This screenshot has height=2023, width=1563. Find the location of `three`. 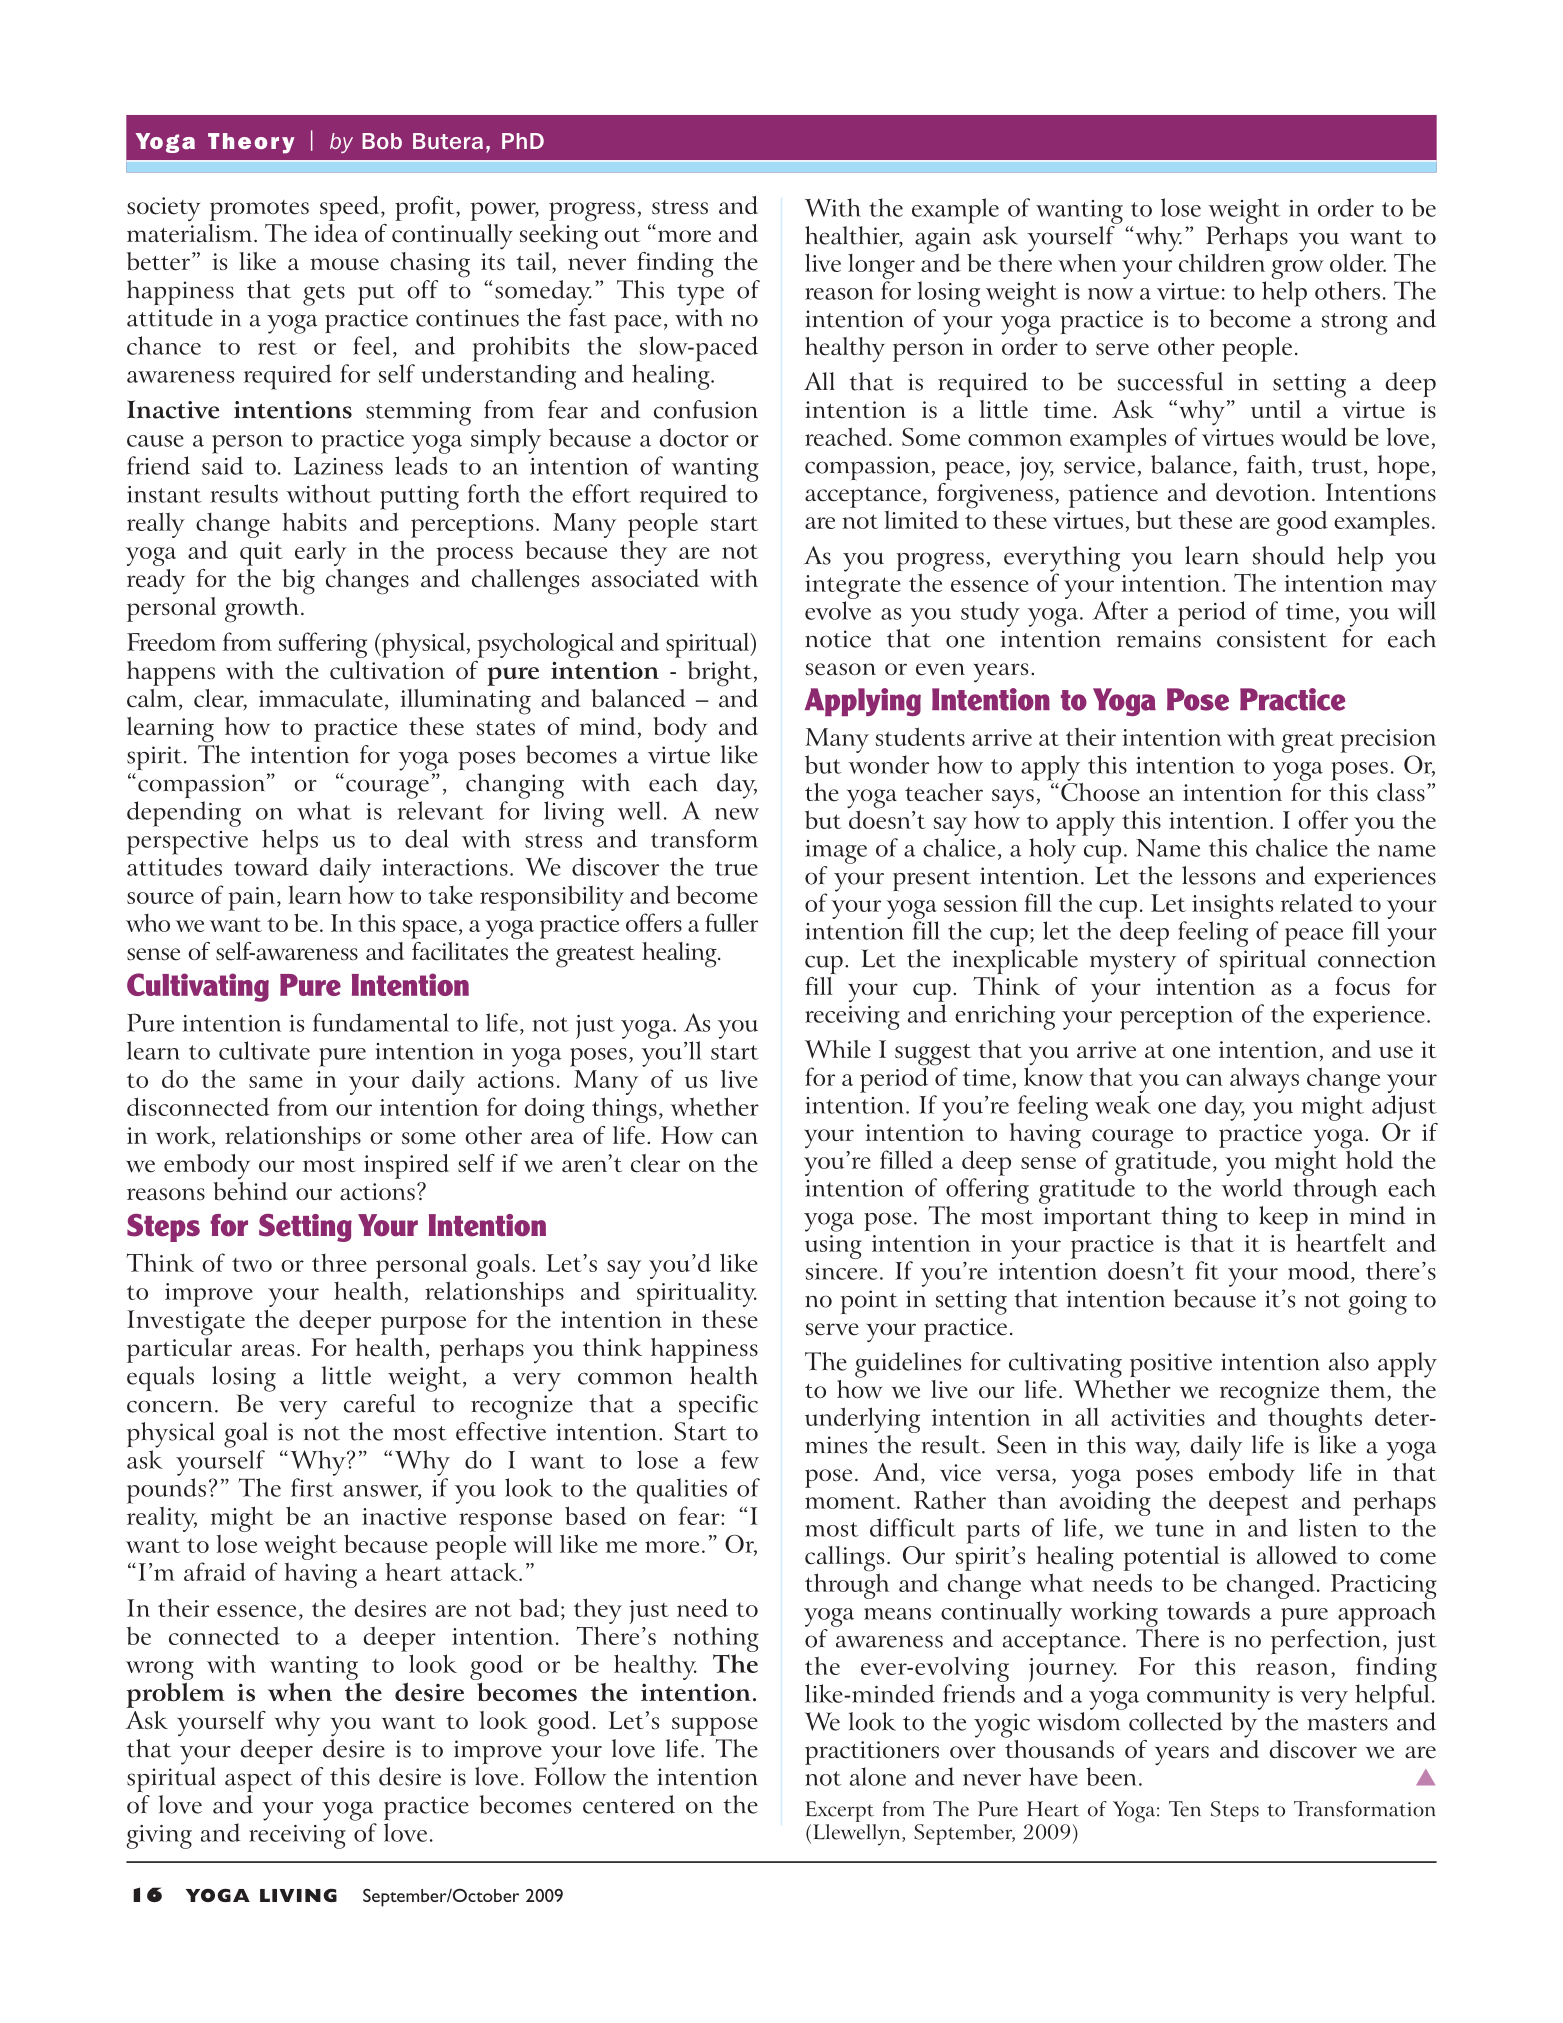

three is located at coordinates (339, 1263).
